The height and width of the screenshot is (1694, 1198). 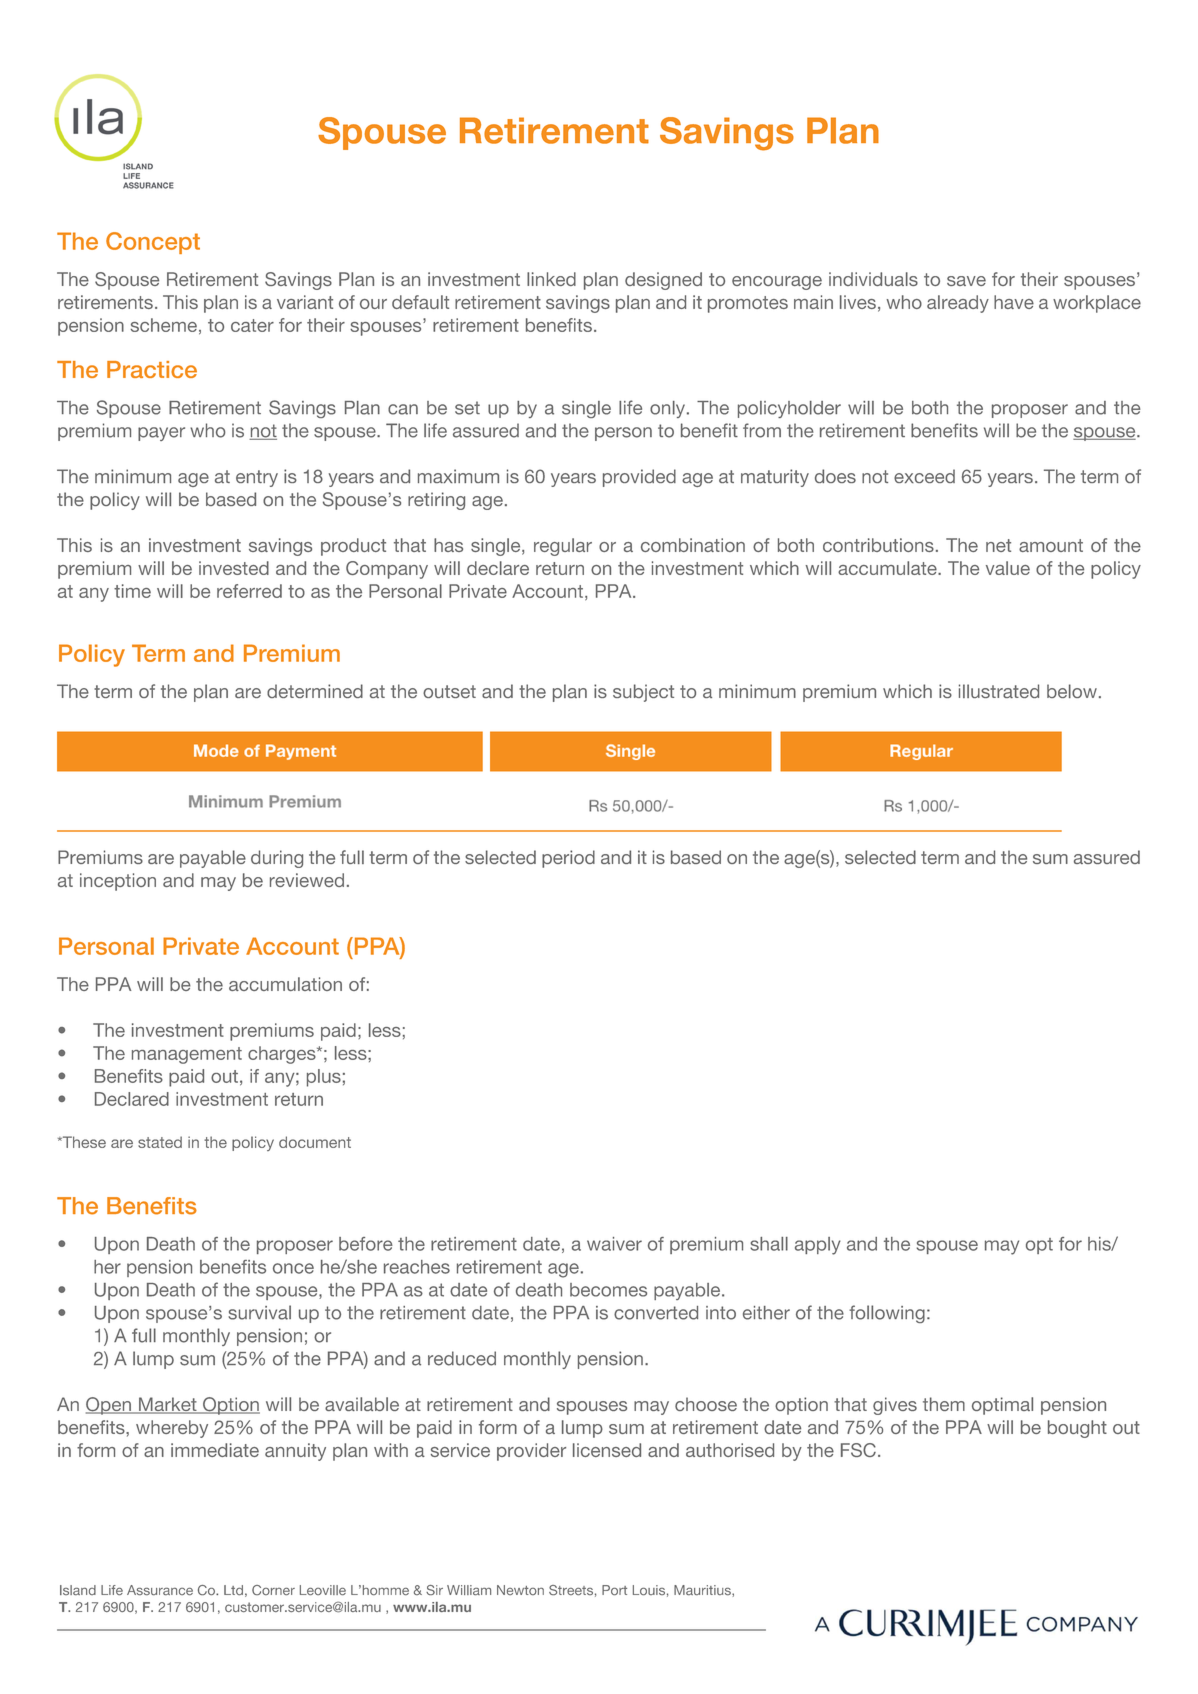 I want to click on already, so click(x=958, y=304).
